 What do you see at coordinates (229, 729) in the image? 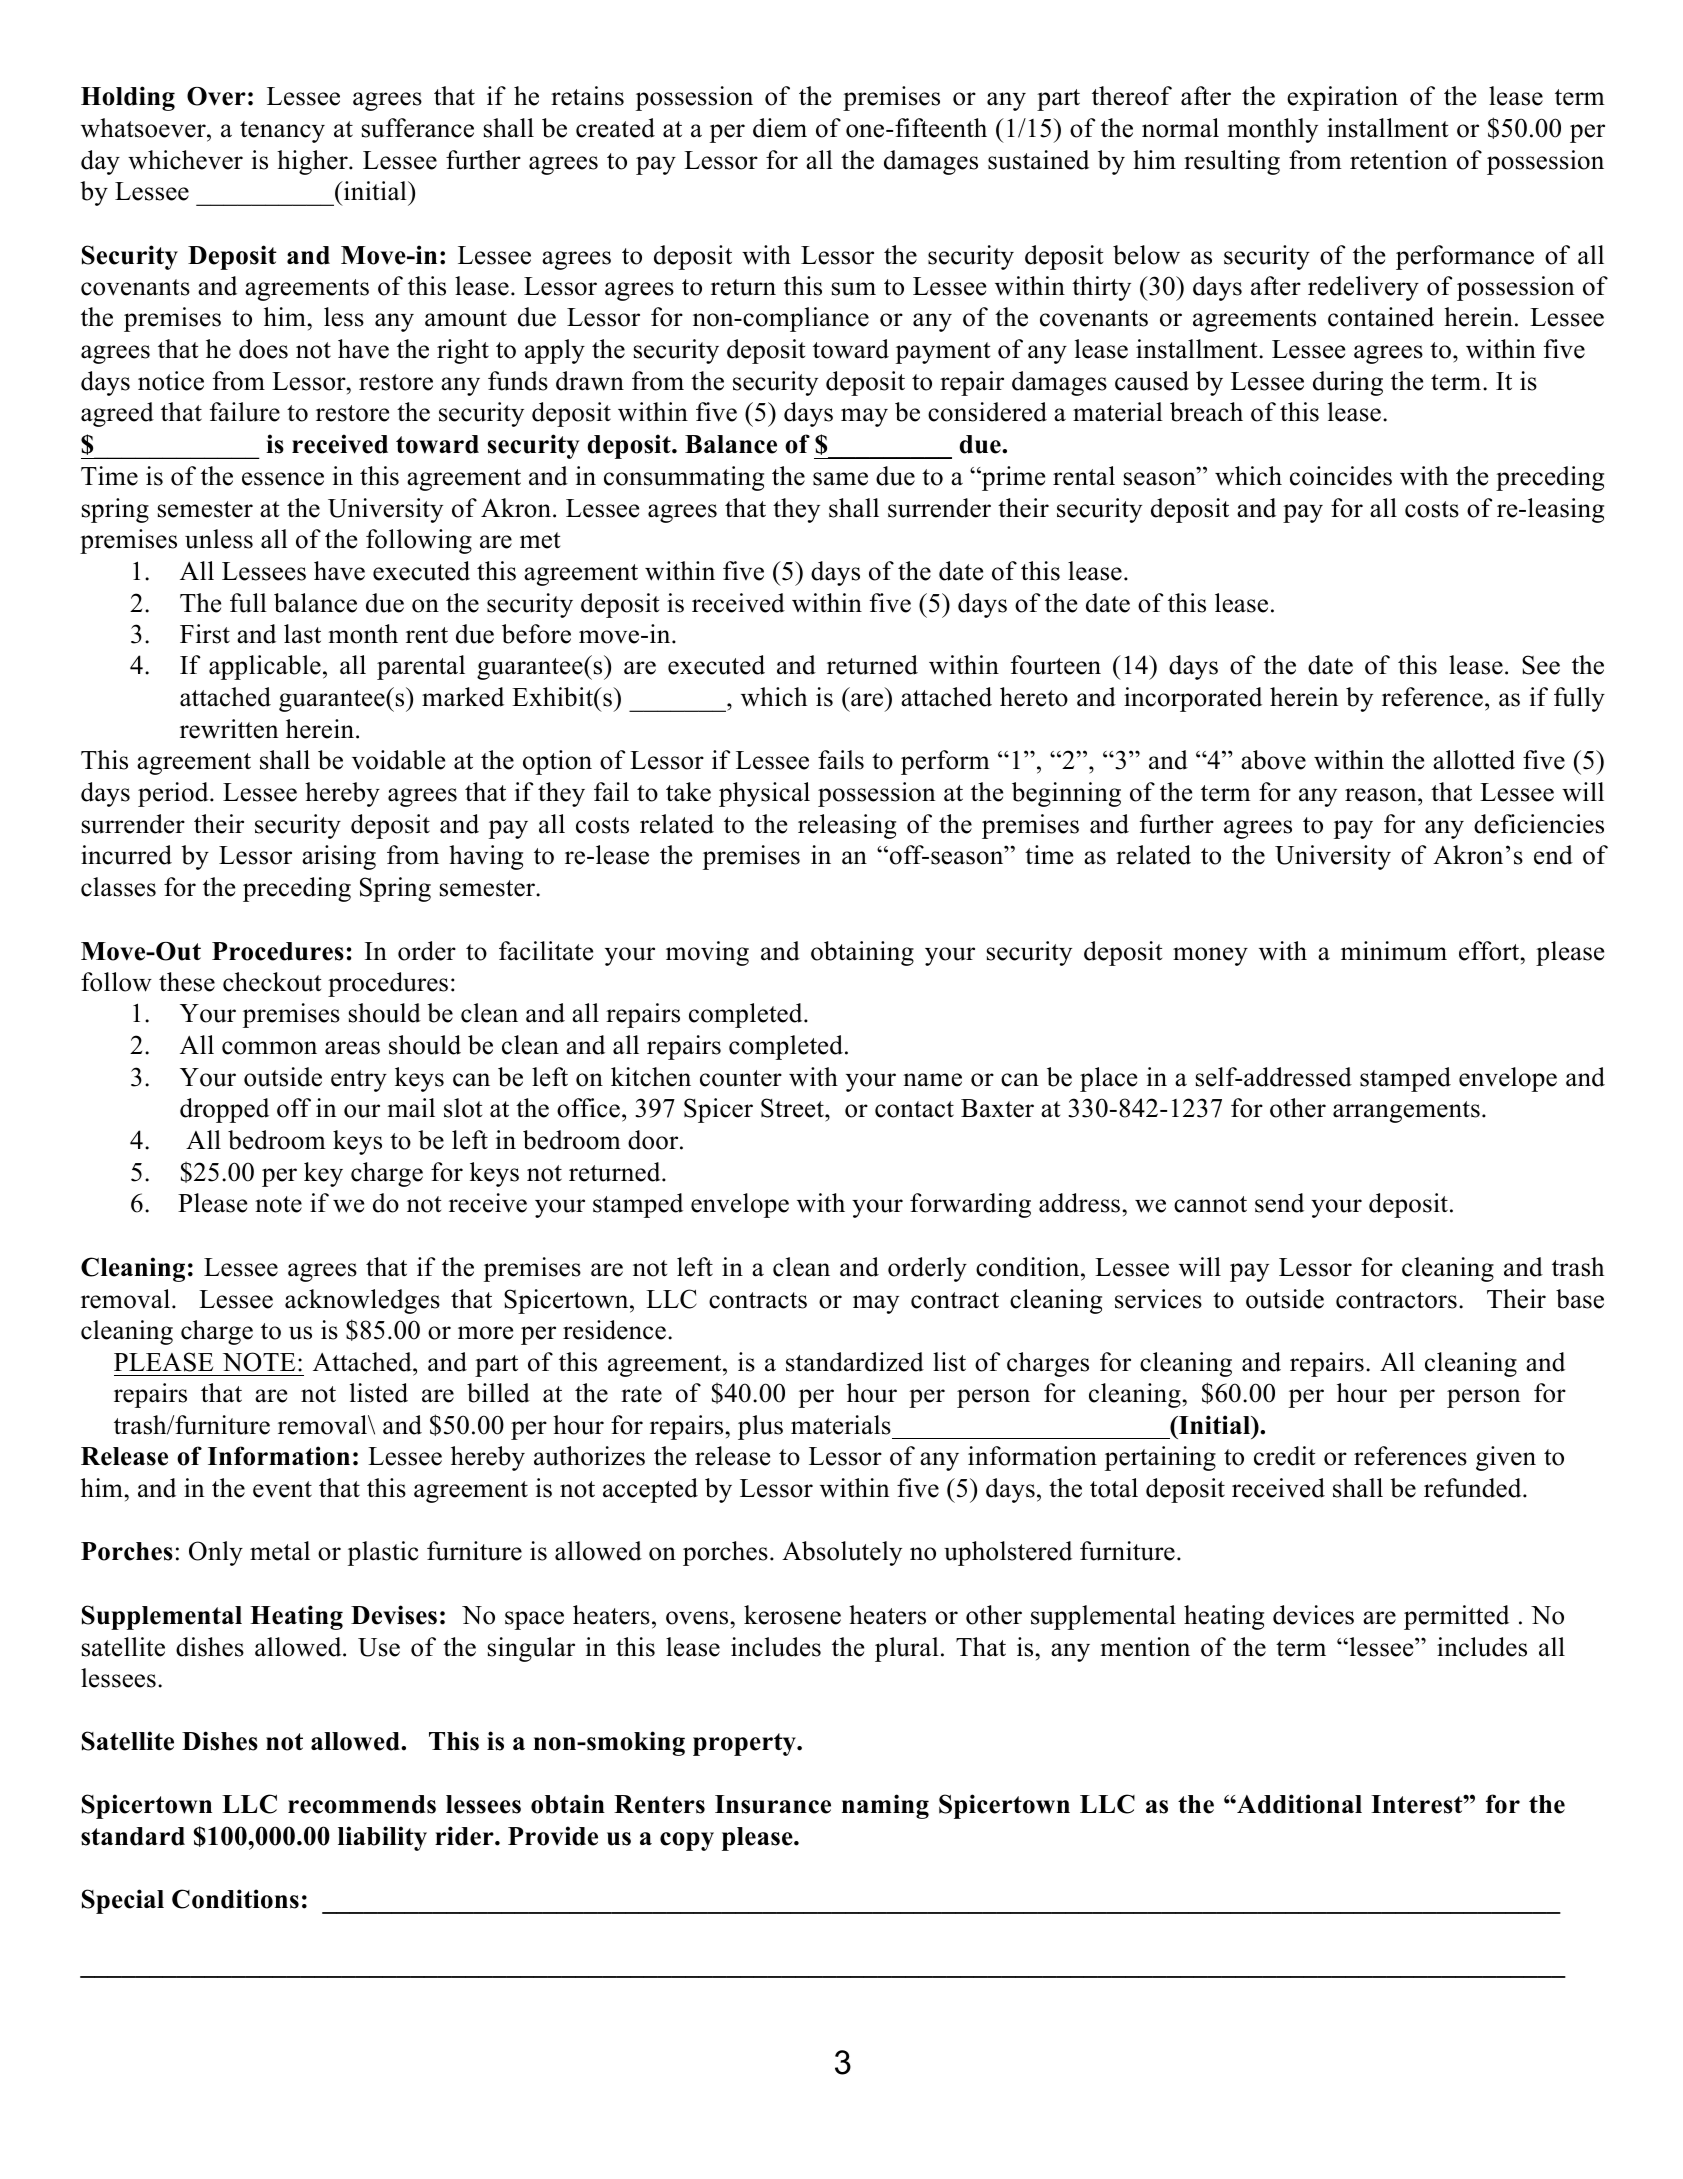
I see `rewritten` at bounding box center [229, 729].
